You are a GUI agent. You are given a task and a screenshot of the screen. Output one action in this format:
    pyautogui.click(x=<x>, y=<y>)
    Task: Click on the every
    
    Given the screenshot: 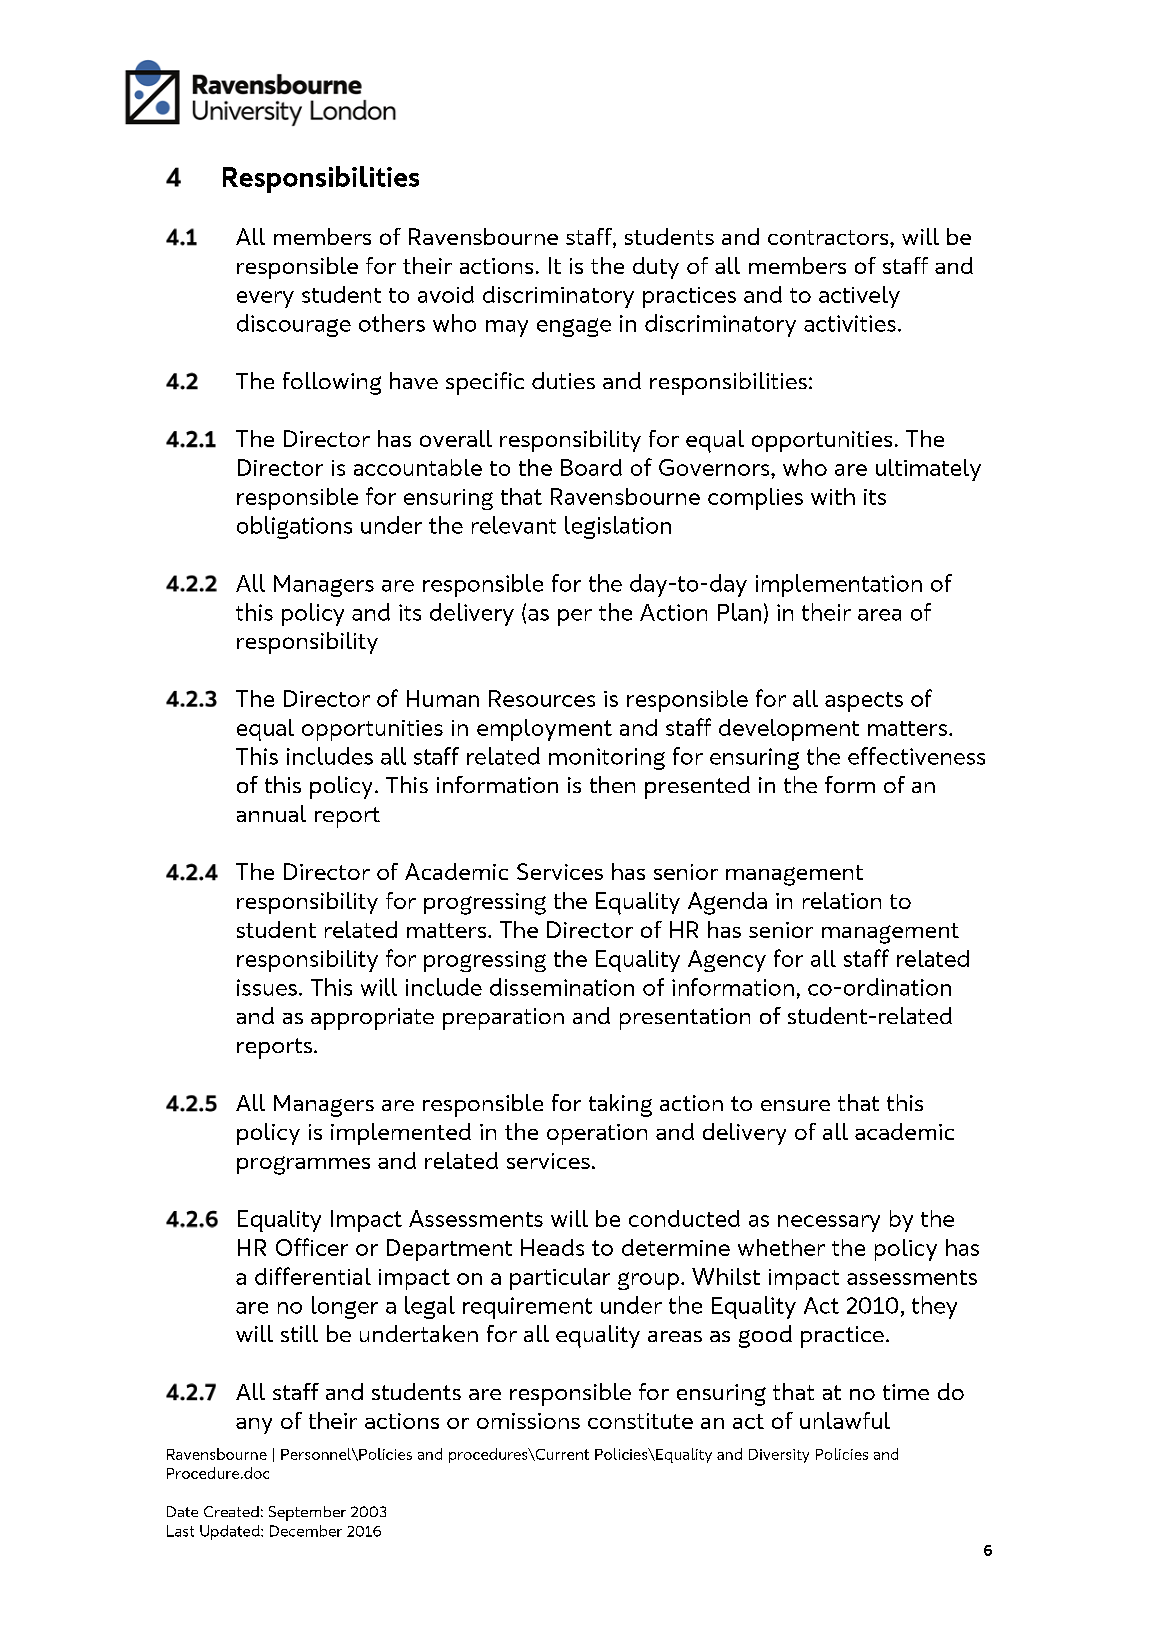 What is the action you would take?
    pyautogui.click(x=265, y=299)
